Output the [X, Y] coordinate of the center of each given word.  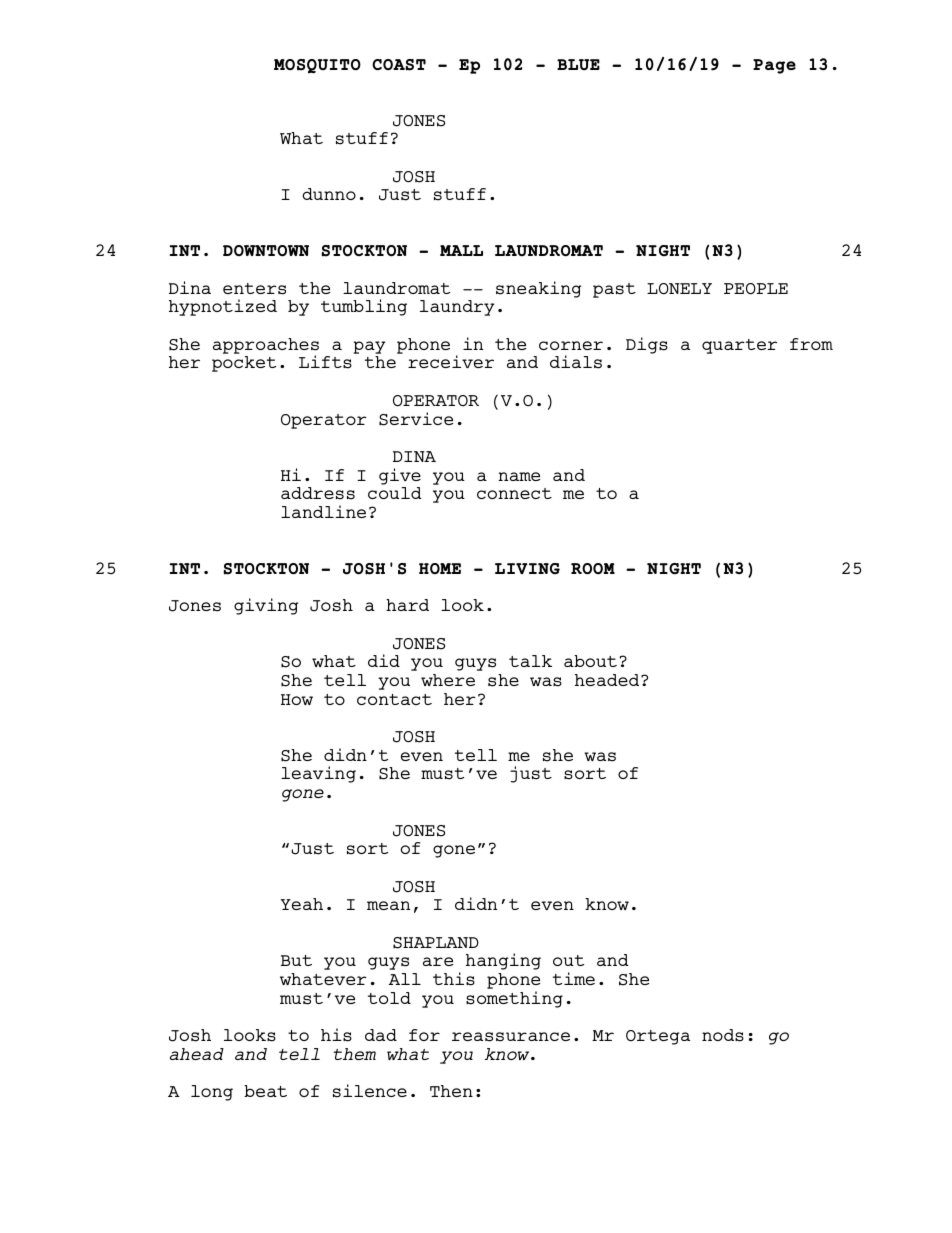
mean [388, 905]
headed [608, 680]
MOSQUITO [317, 66]
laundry [457, 308]
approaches [266, 347]
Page [774, 66]
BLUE [578, 64]
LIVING [527, 569]
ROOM [593, 569]
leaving [318, 774]
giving [266, 606]
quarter [739, 346]
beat [265, 1091]
